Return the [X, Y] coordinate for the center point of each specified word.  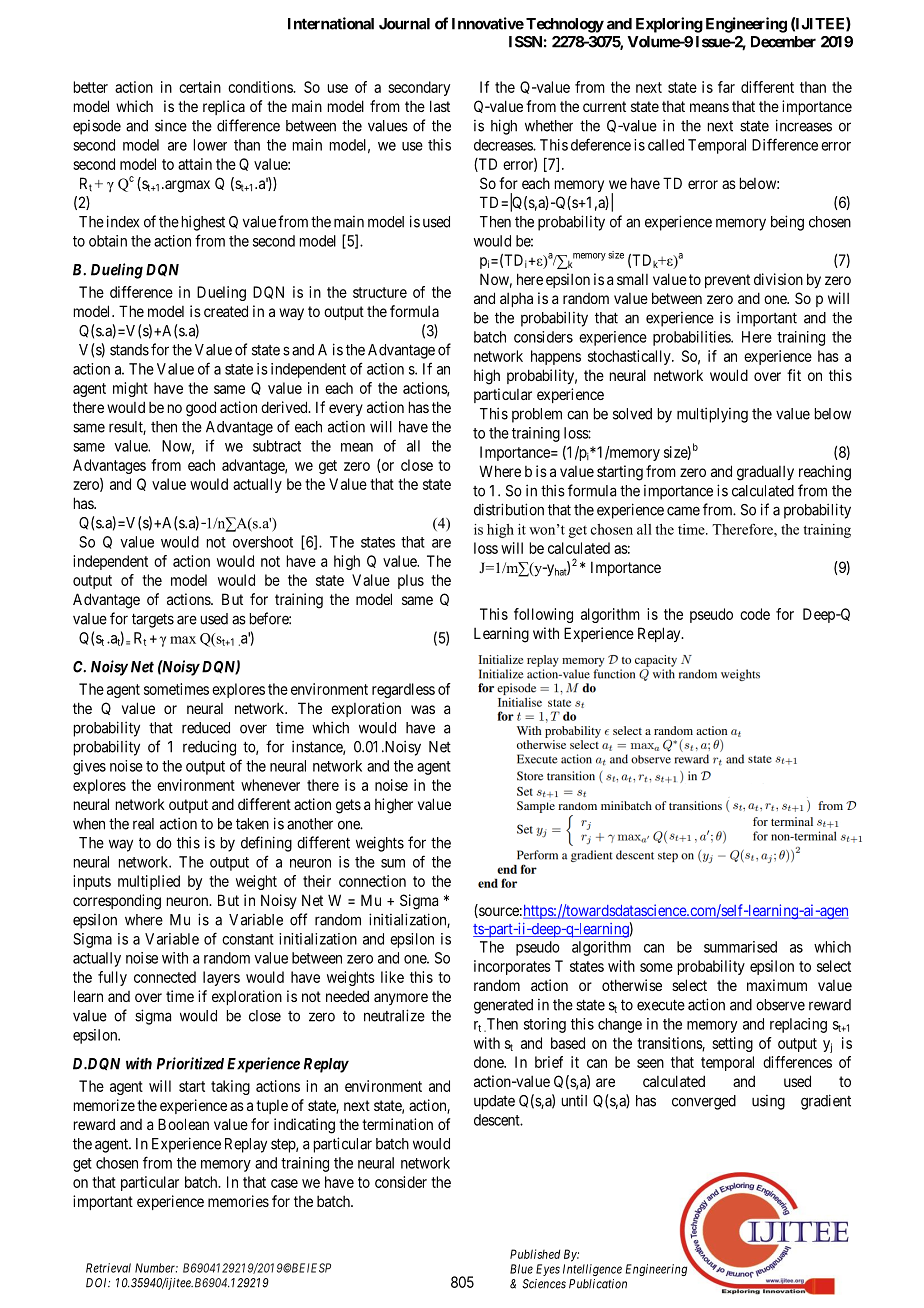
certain [200, 87]
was [423, 709]
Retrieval [108, 1268]
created [226, 311]
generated [503, 1006]
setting [732, 1044]
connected [165, 977]
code [755, 614]
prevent [727, 281]
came [683, 511]
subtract [277, 446]
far [726, 87]
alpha [516, 300]
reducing [209, 748]
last [440, 106]
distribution [509, 509]
